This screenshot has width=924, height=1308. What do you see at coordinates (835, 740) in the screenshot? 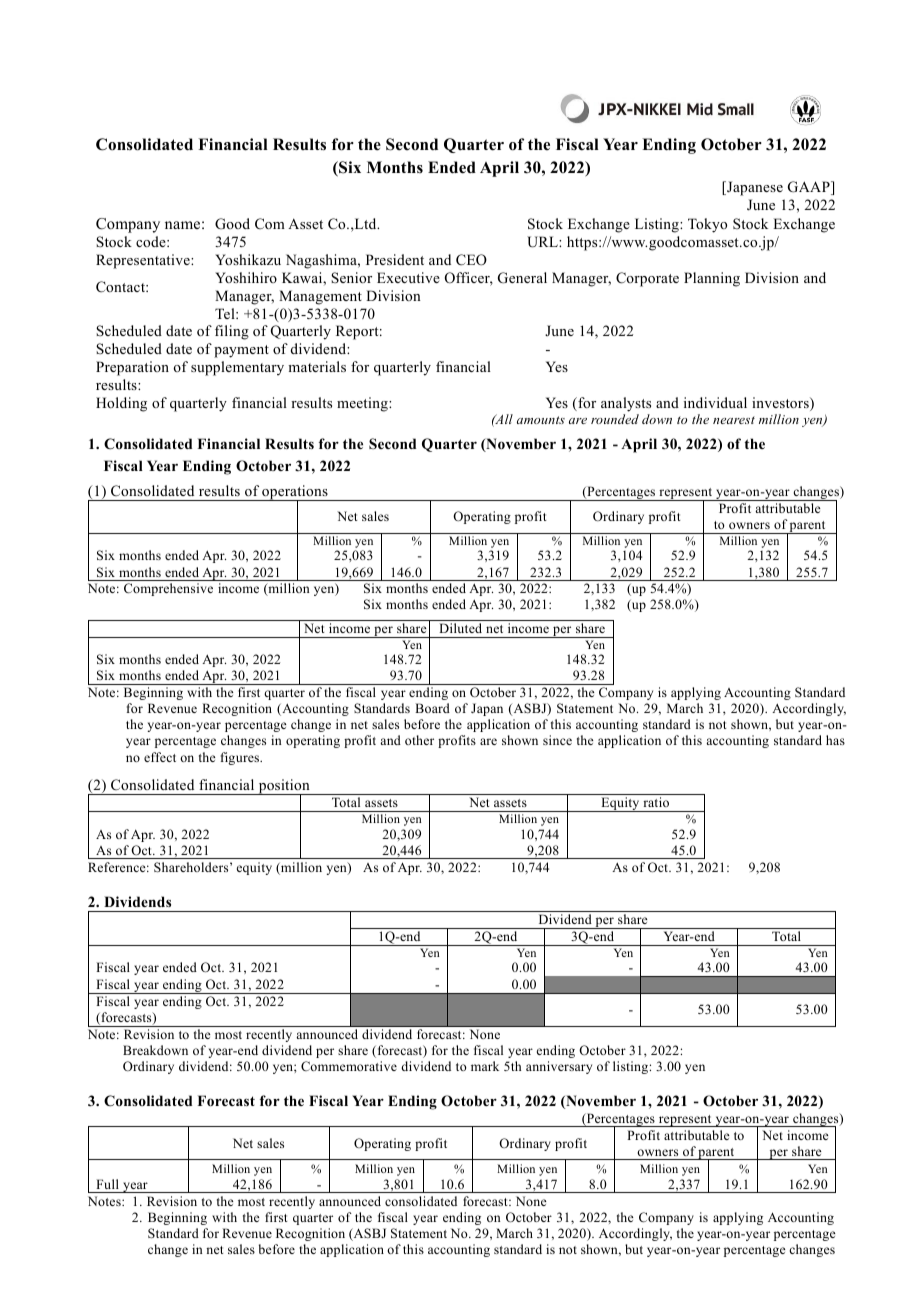
I see `has` at bounding box center [835, 740].
